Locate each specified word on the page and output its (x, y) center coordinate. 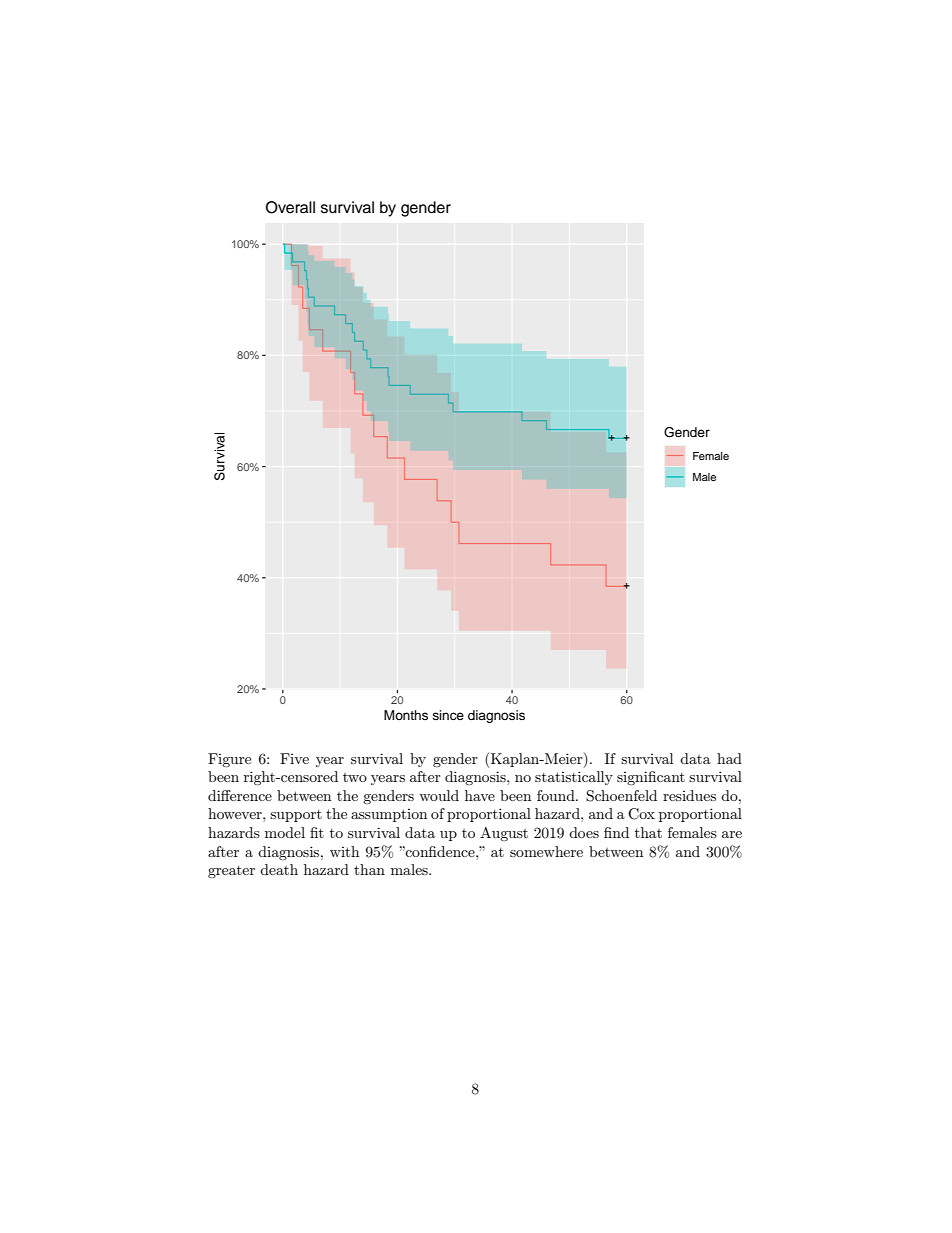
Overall (290, 207)
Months (406, 715)
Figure (229, 760)
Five (294, 758)
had (729, 758)
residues (689, 795)
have (480, 795)
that (648, 832)
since (448, 715)
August (504, 834)
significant (651, 778)
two (355, 777)
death (279, 869)
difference (240, 795)
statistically (574, 778)
